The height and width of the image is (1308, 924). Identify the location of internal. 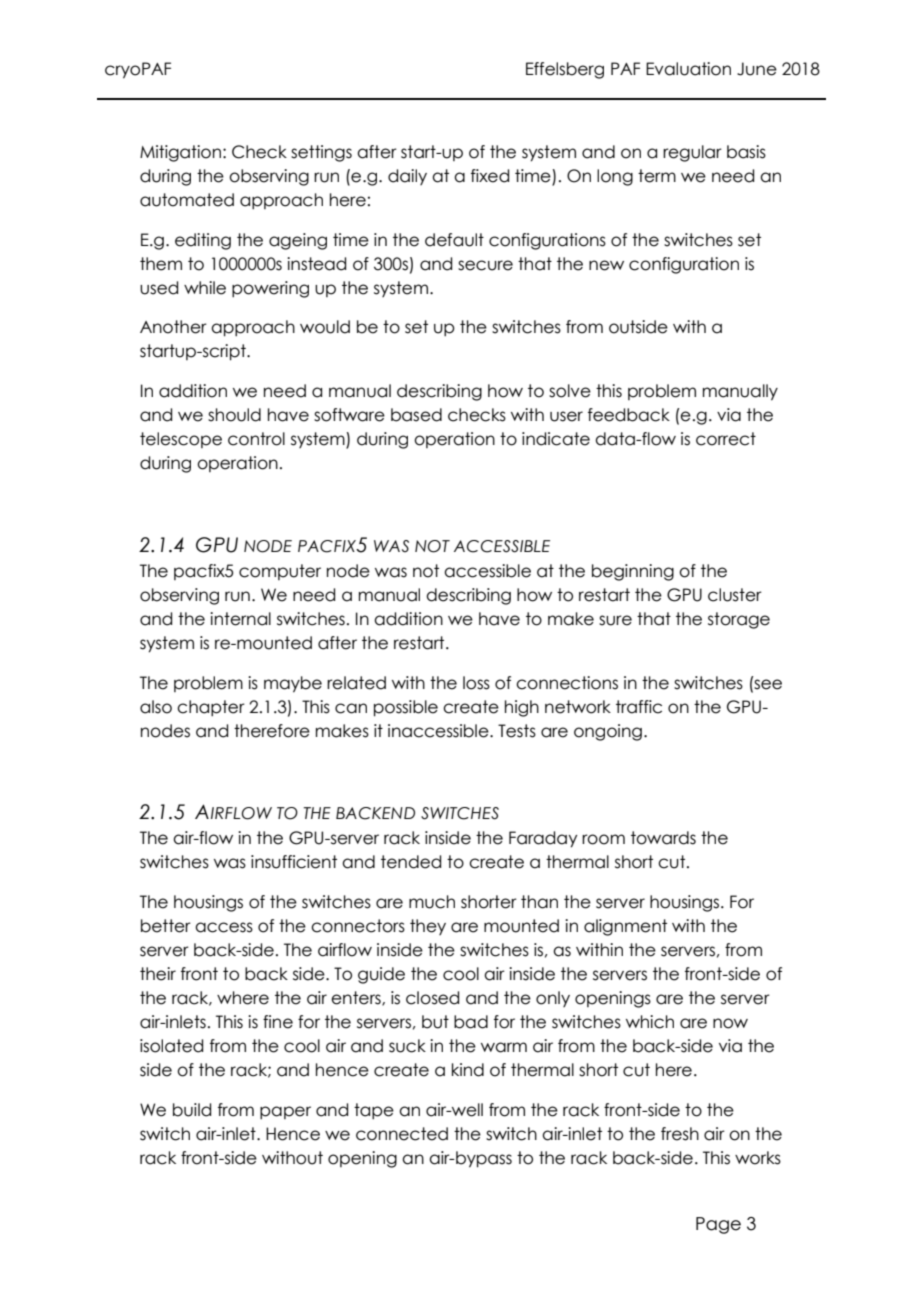
(240, 619).
